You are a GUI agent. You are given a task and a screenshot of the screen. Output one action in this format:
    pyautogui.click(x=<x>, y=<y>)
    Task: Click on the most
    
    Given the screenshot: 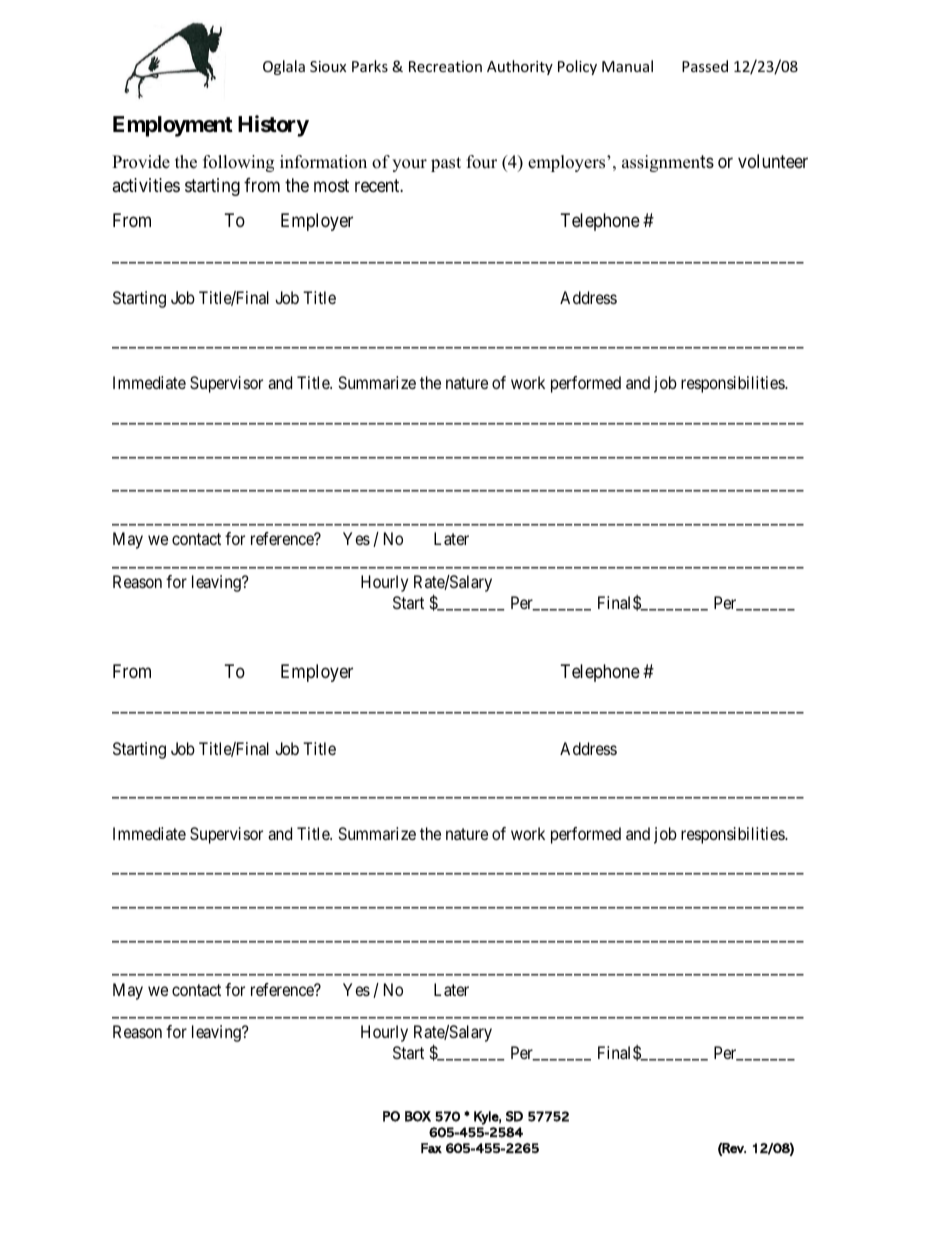 What is the action you would take?
    pyautogui.click(x=331, y=185)
